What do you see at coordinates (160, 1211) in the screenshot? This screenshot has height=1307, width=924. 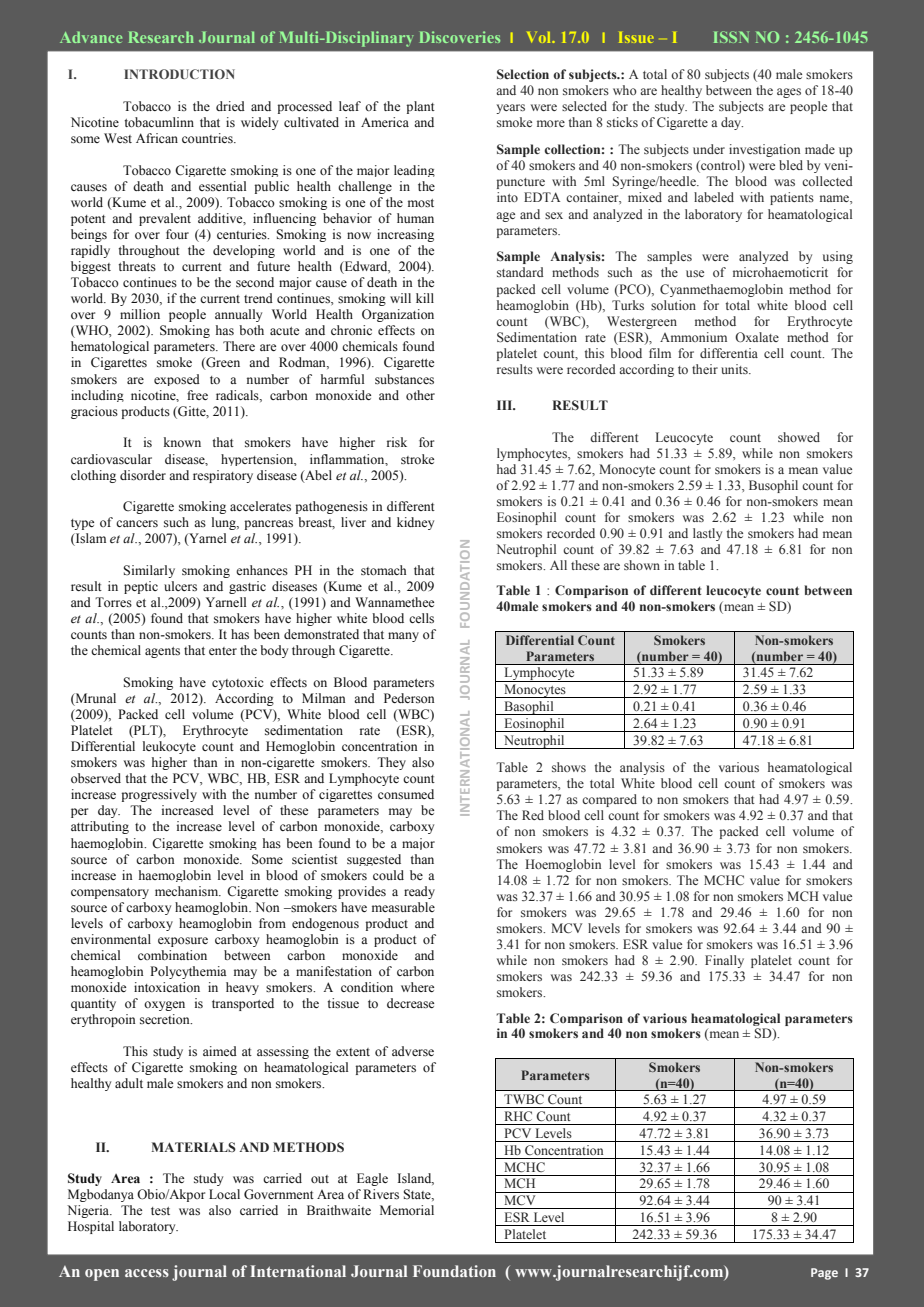 I see `test` at bounding box center [160, 1211].
